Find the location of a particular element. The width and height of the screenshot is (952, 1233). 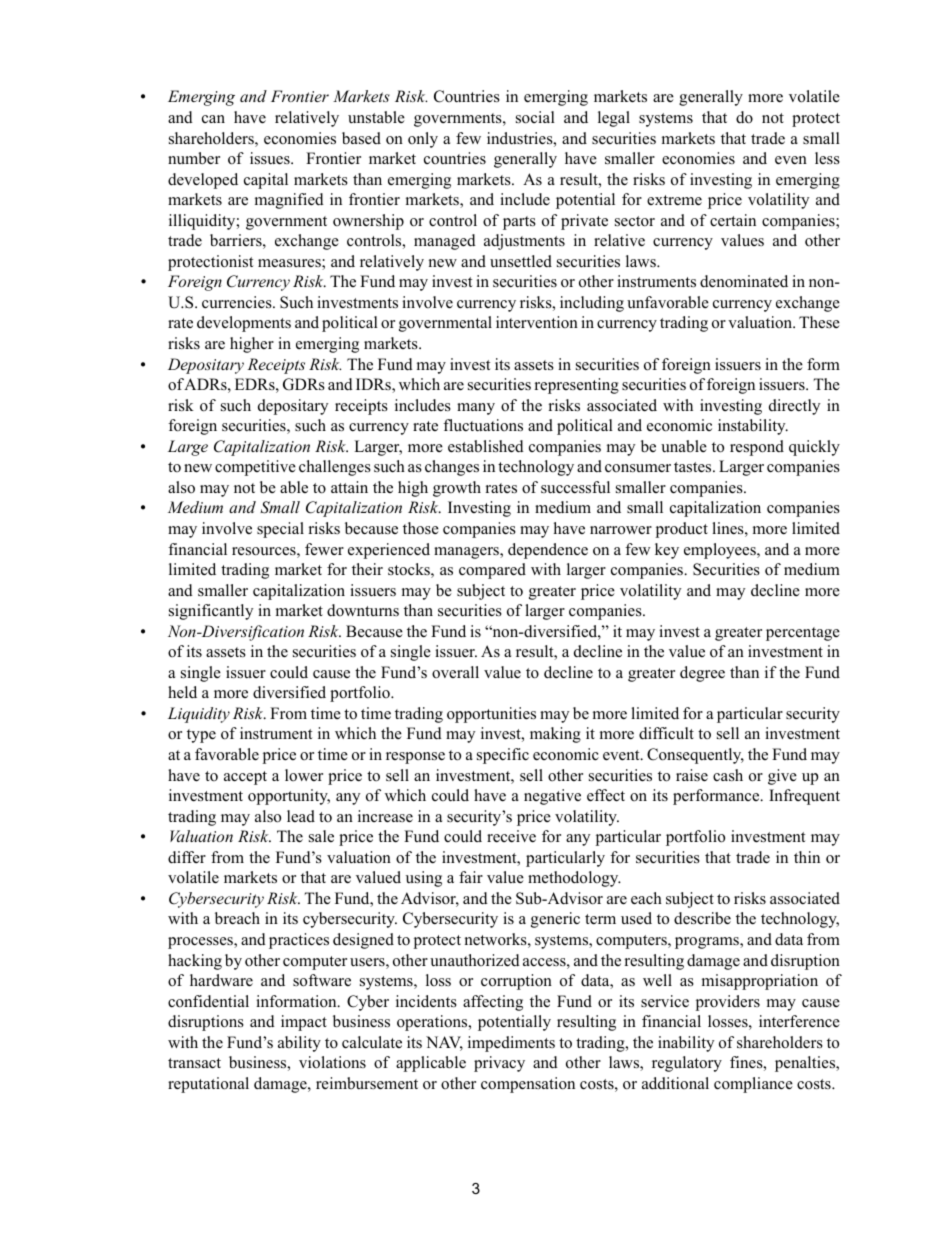

competitive is located at coordinates (255, 468).
